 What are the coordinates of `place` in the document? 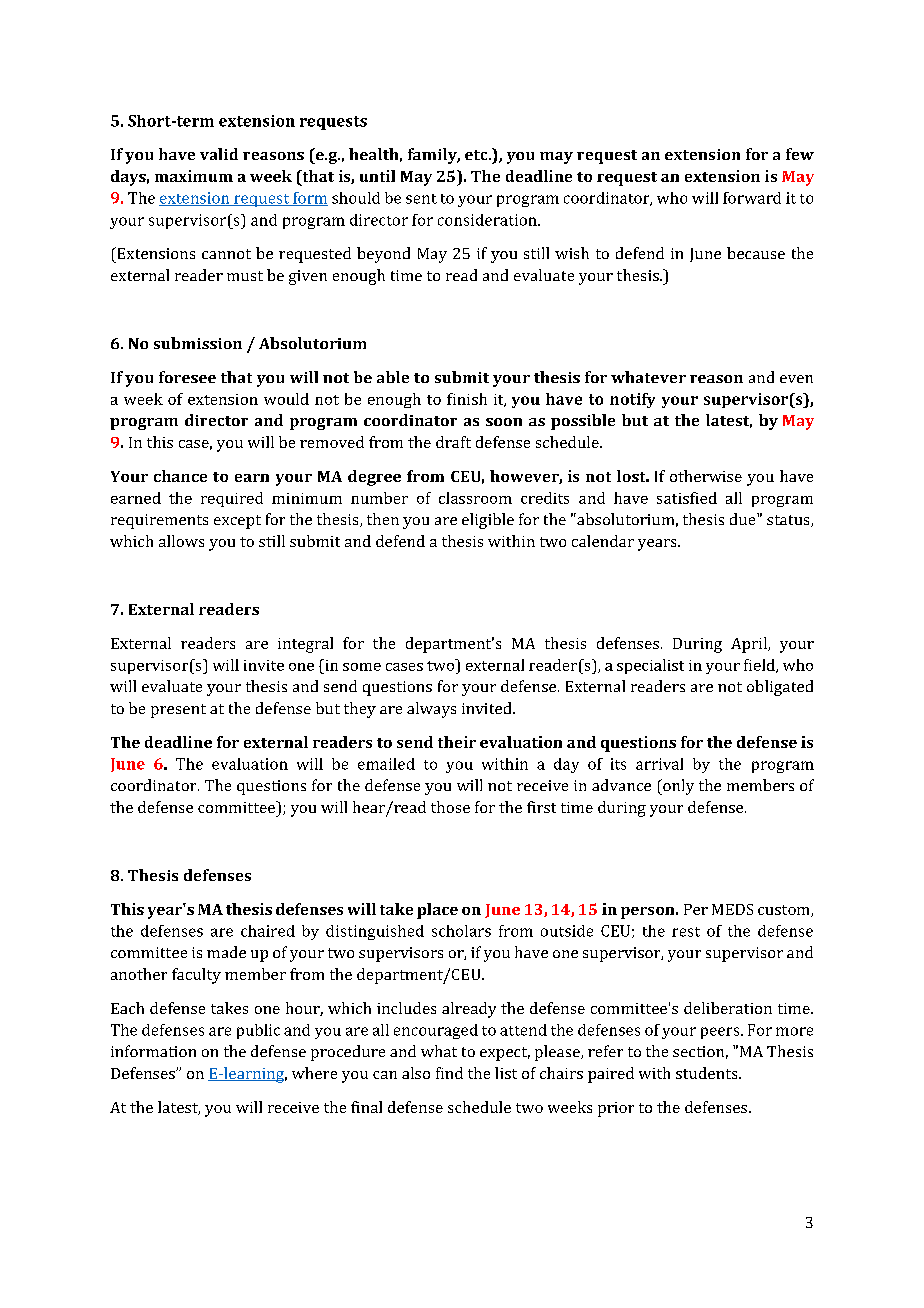 It's located at (437, 911).
